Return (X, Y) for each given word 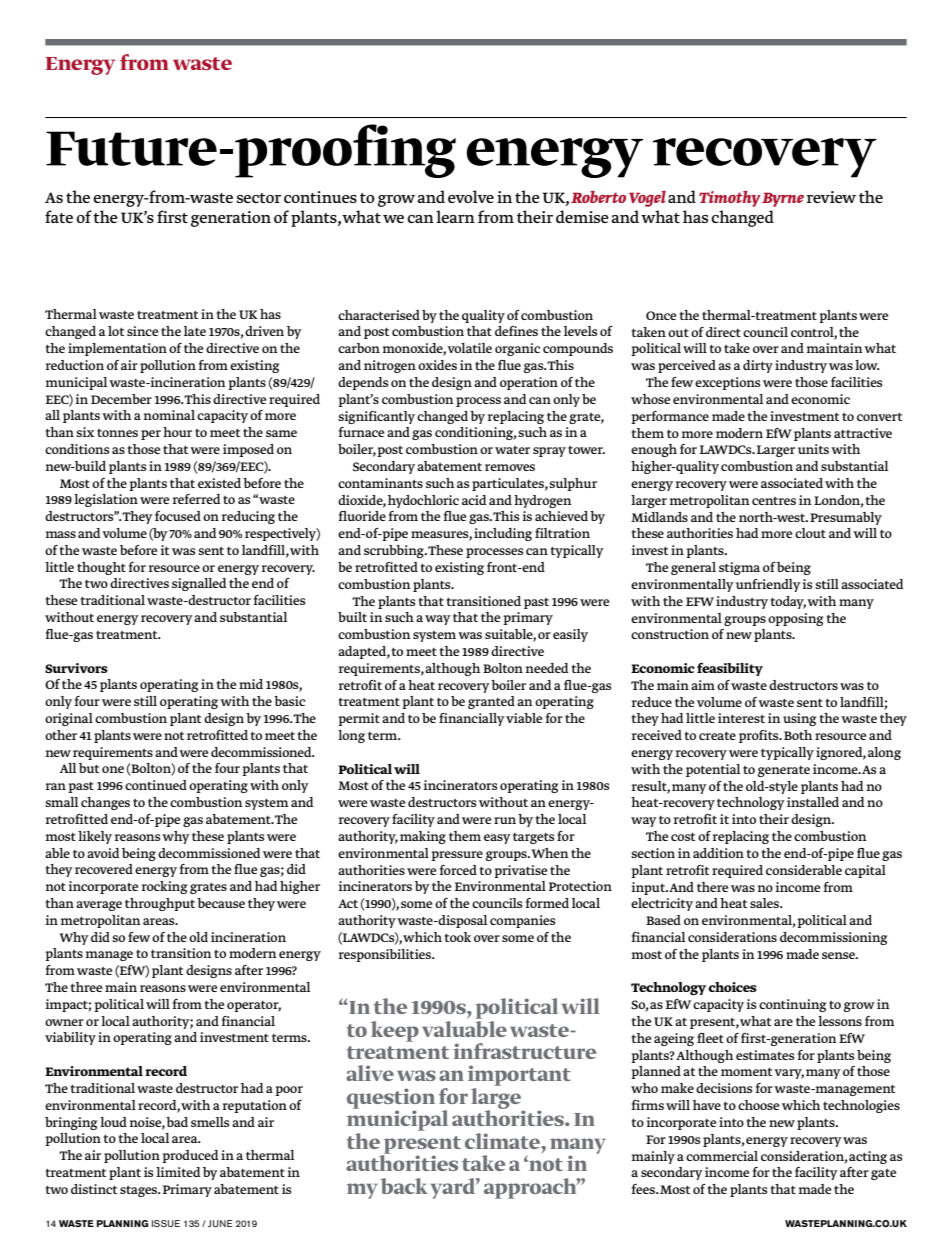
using (800, 719)
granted (491, 702)
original (69, 719)
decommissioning (834, 938)
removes (510, 467)
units (813, 449)
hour (177, 432)
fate (59, 216)
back (404, 1186)
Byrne (783, 199)
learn (455, 216)
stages (140, 1191)
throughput (160, 904)
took (458, 937)
